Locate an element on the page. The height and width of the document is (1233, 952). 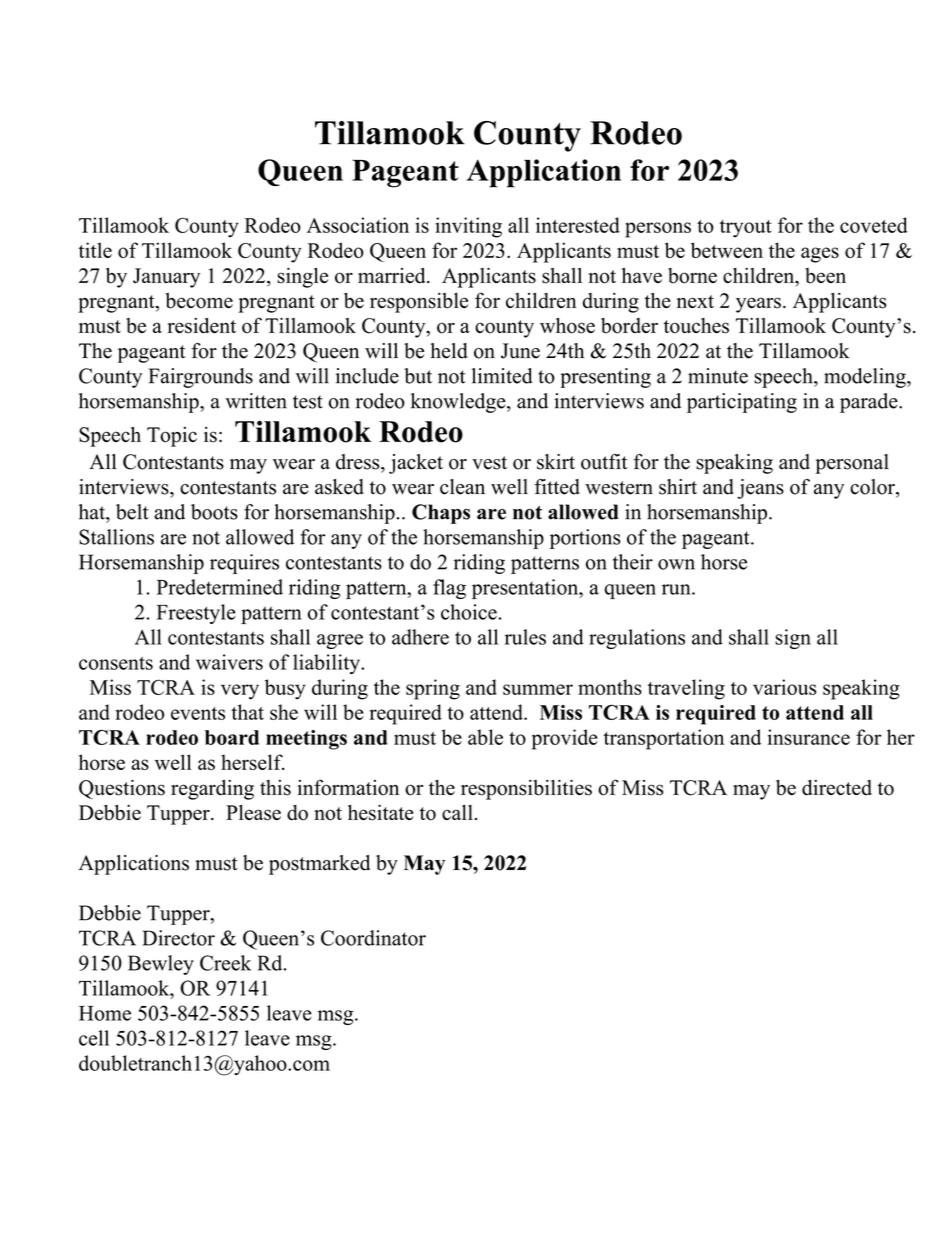
ages is located at coordinates (820, 255).
